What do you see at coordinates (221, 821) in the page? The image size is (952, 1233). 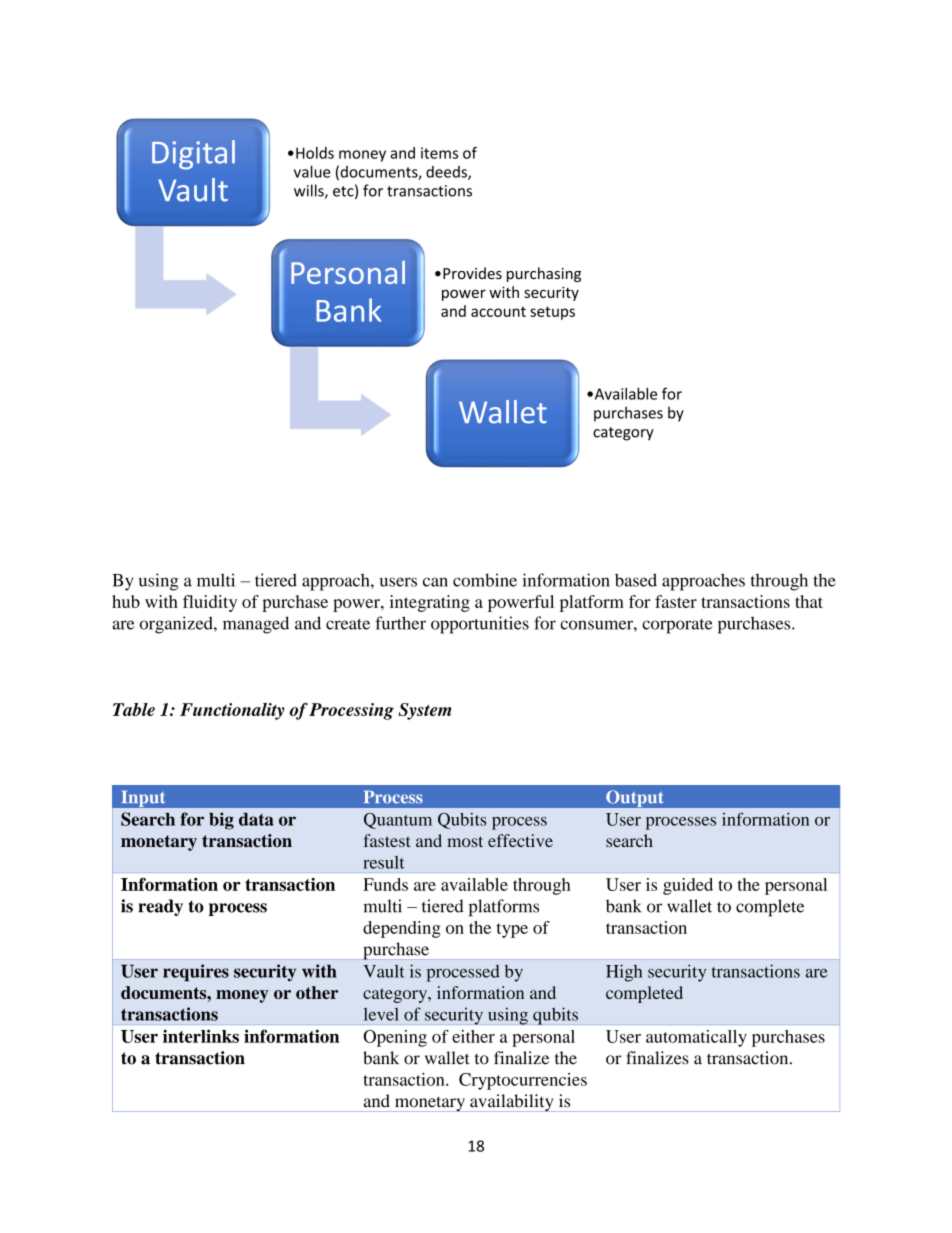 I see `big` at bounding box center [221, 821].
